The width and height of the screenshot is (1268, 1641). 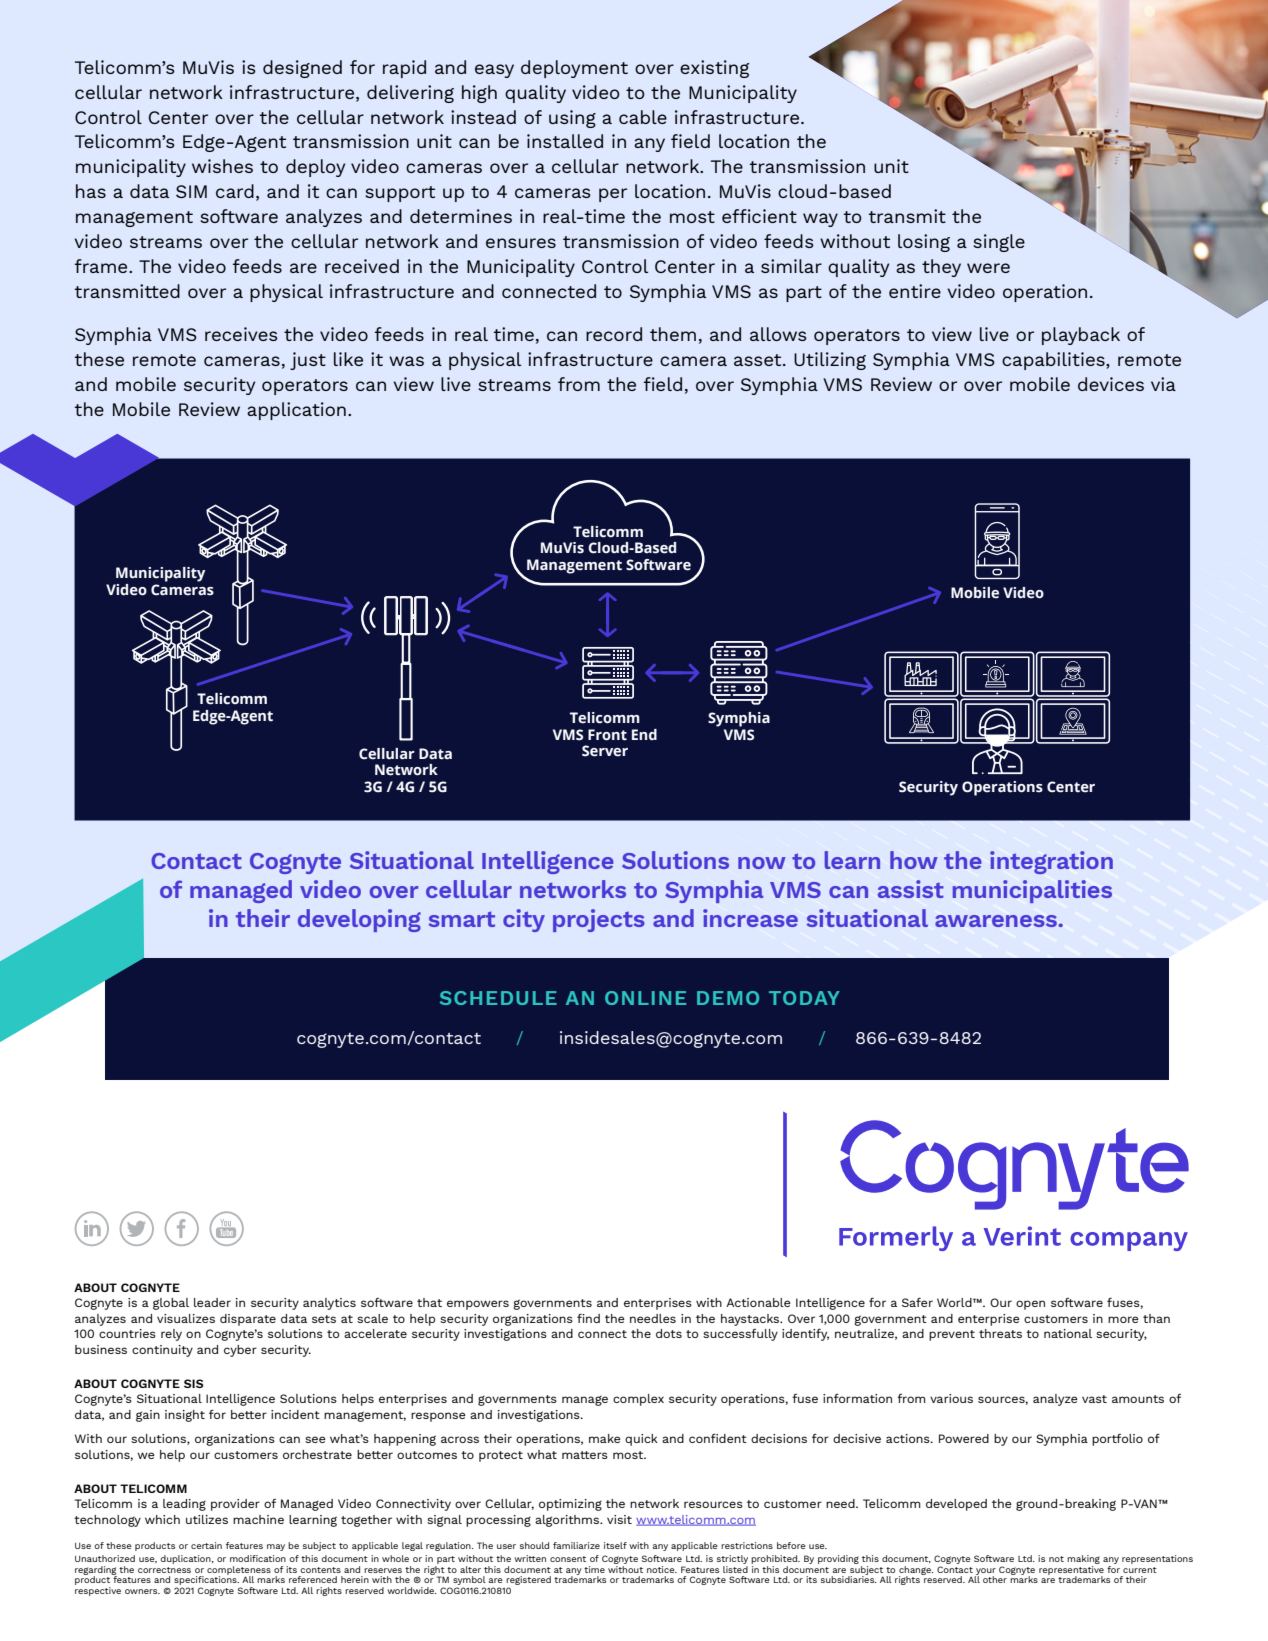 What do you see at coordinates (222, 166) in the screenshot?
I see `wishes` at bounding box center [222, 166].
